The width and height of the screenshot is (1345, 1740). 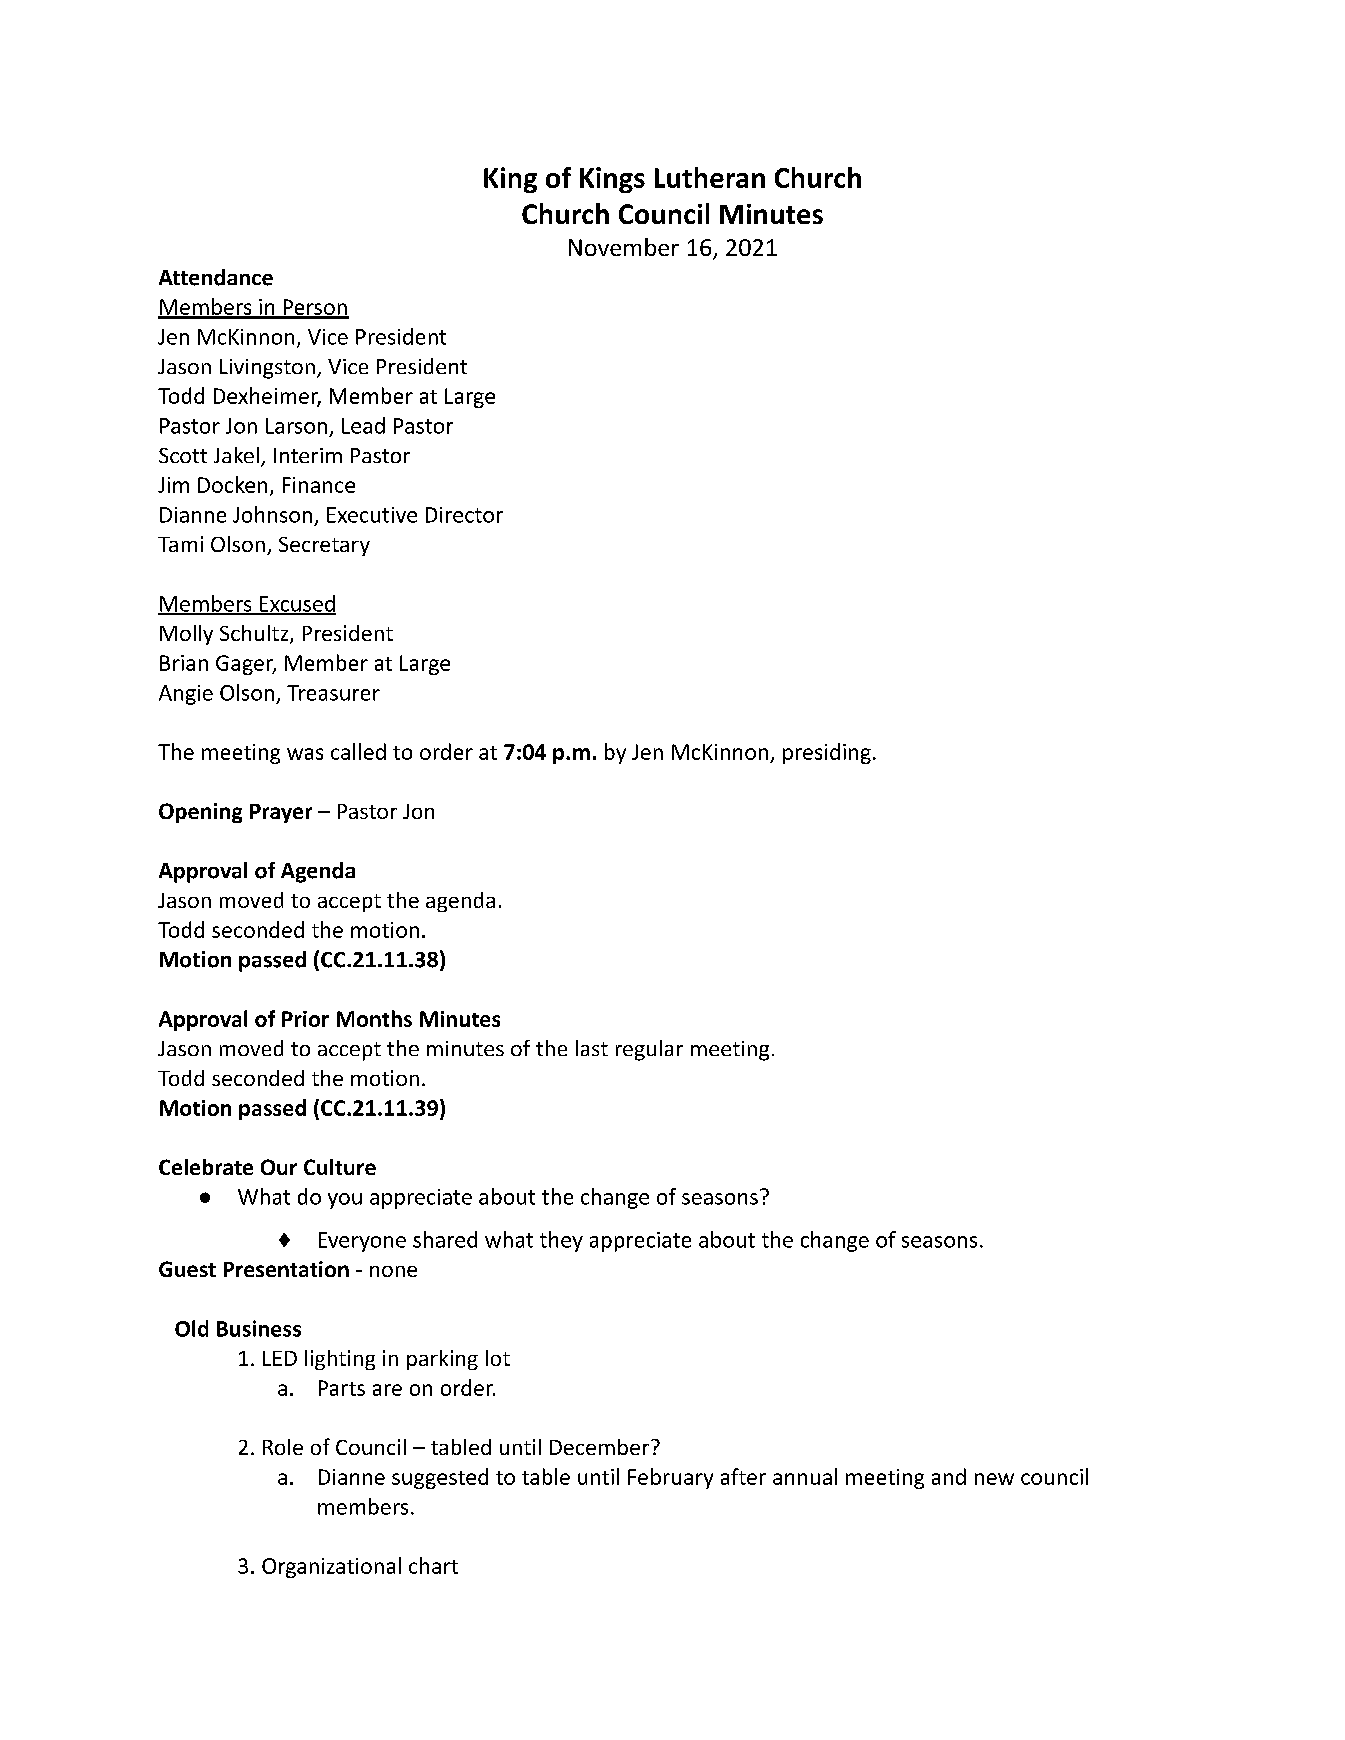 I want to click on and, so click(x=949, y=1476).
